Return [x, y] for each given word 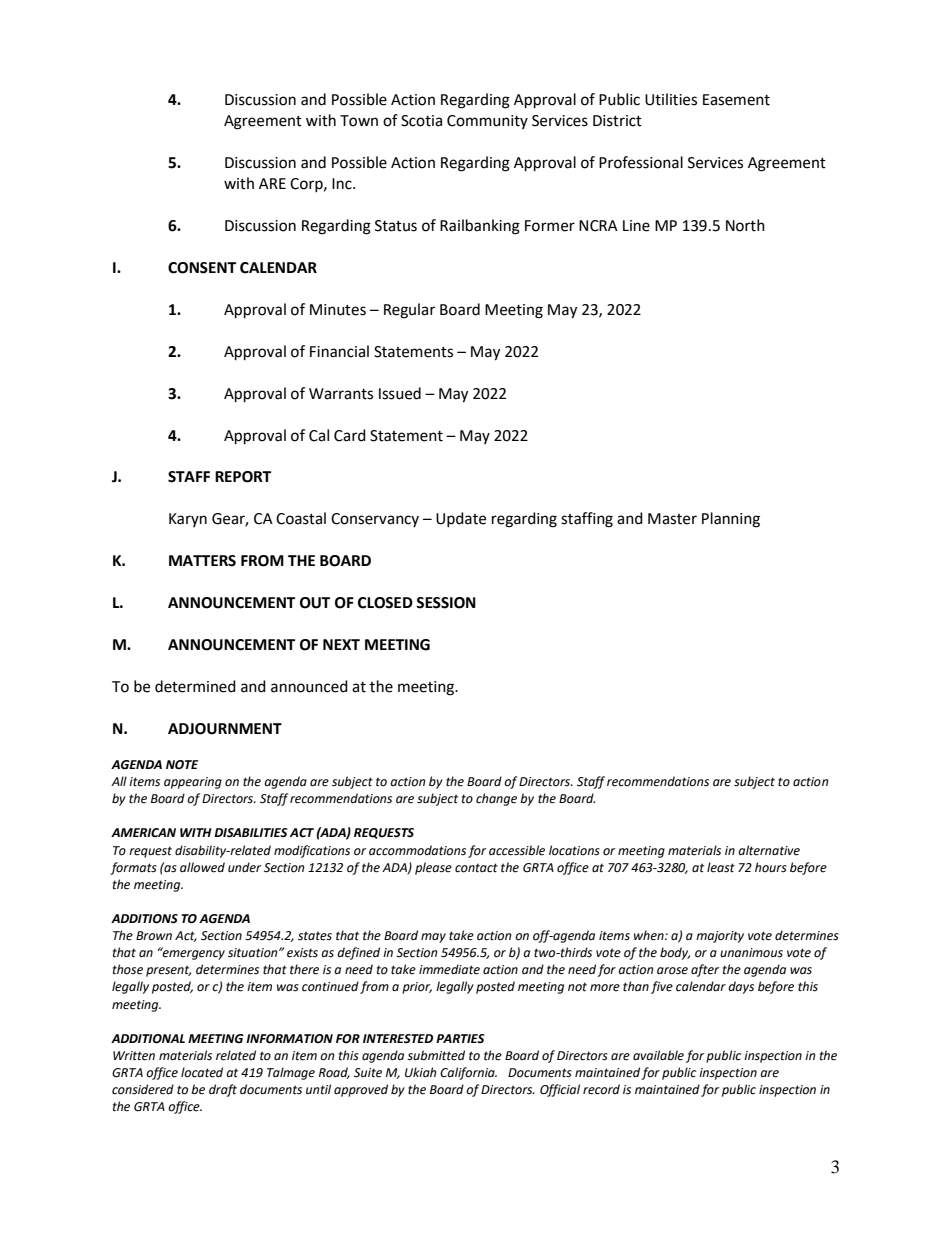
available [658, 1055]
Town [359, 121]
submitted [436, 1055]
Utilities [671, 99]
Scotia [421, 121]
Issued [400, 393]
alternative [769, 850]
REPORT [243, 477]
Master [672, 519]
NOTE [182, 765]
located [202, 1072]
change [496, 799]
